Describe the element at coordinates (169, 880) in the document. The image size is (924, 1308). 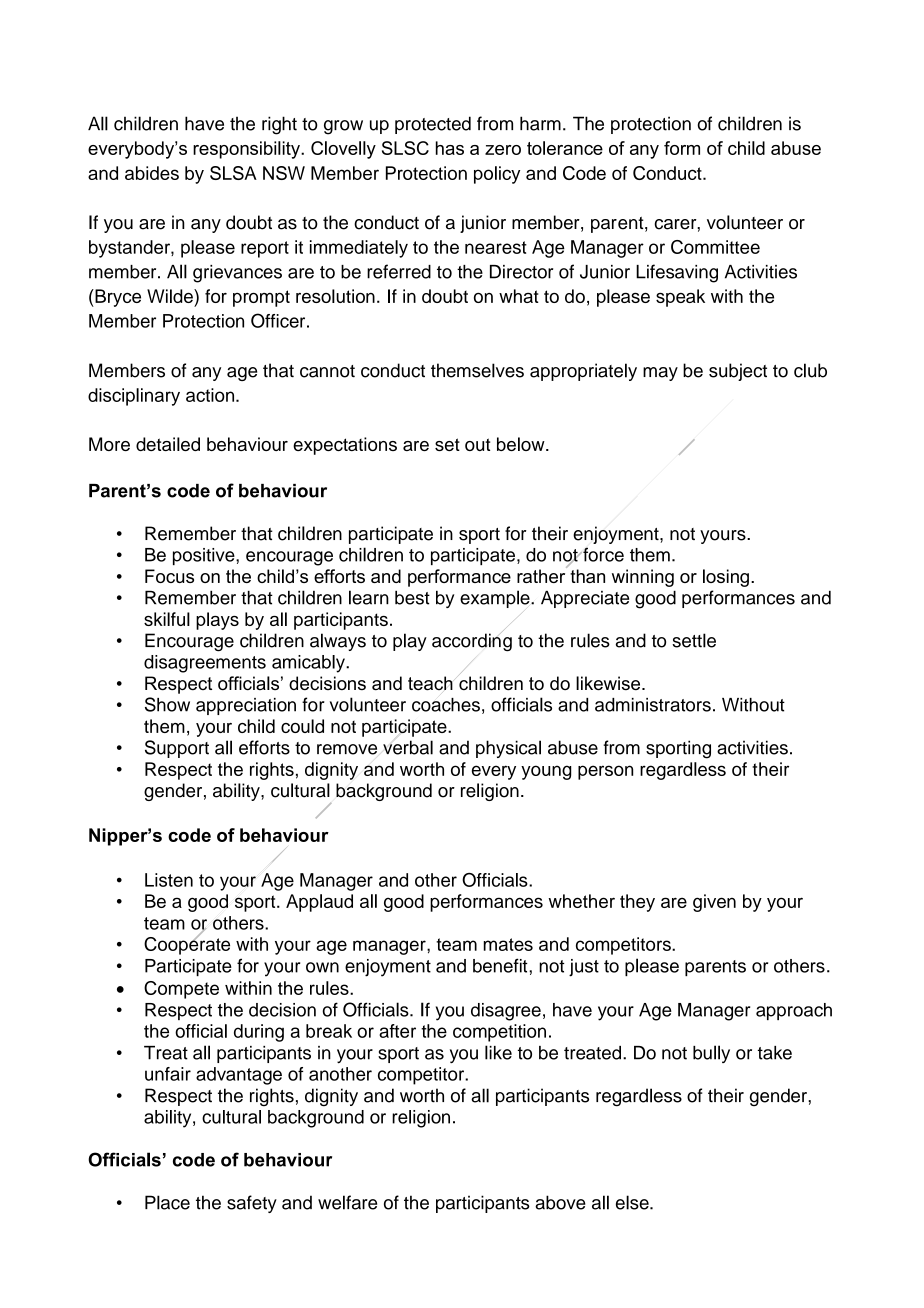
I see `Listen` at that location.
